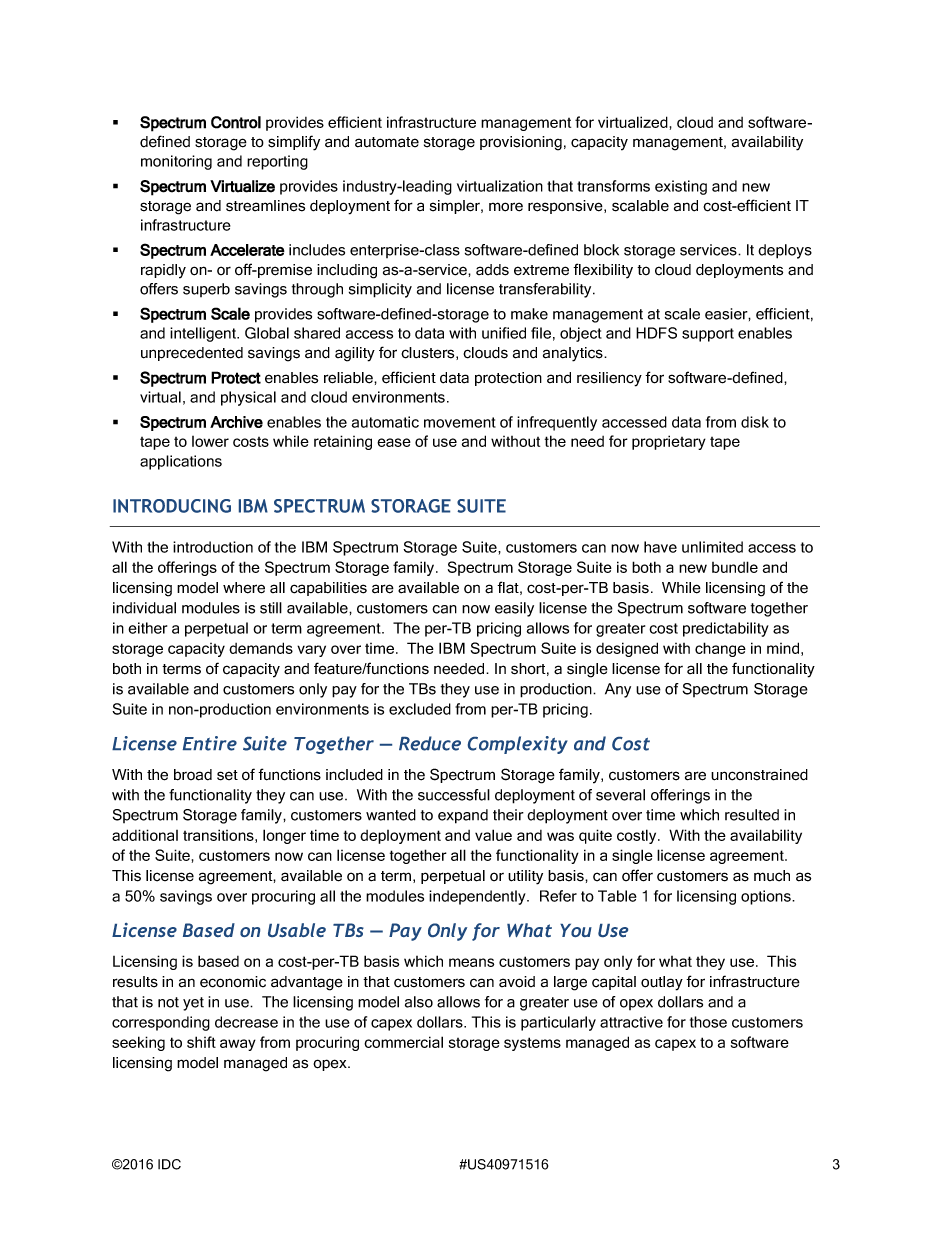 The height and width of the image is (1233, 952). I want to click on disk, so click(755, 422).
